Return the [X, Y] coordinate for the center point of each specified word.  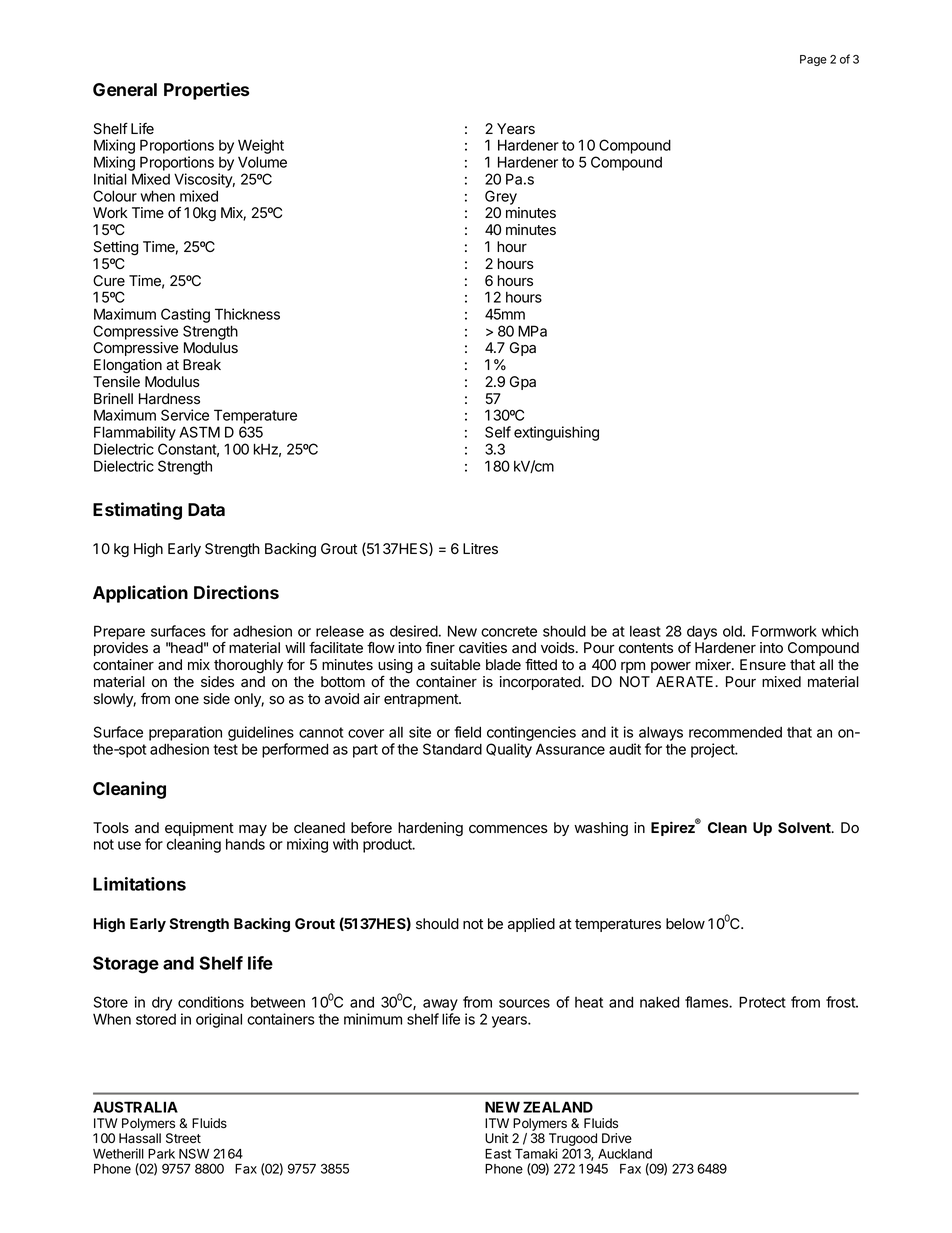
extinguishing [556, 433]
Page [813, 60]
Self [498, 432]
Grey [501, 197]
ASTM [199, 432]
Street [183, 1138]
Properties [206, 91]
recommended [735, 732]
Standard [452, 749]
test [225, 749]
